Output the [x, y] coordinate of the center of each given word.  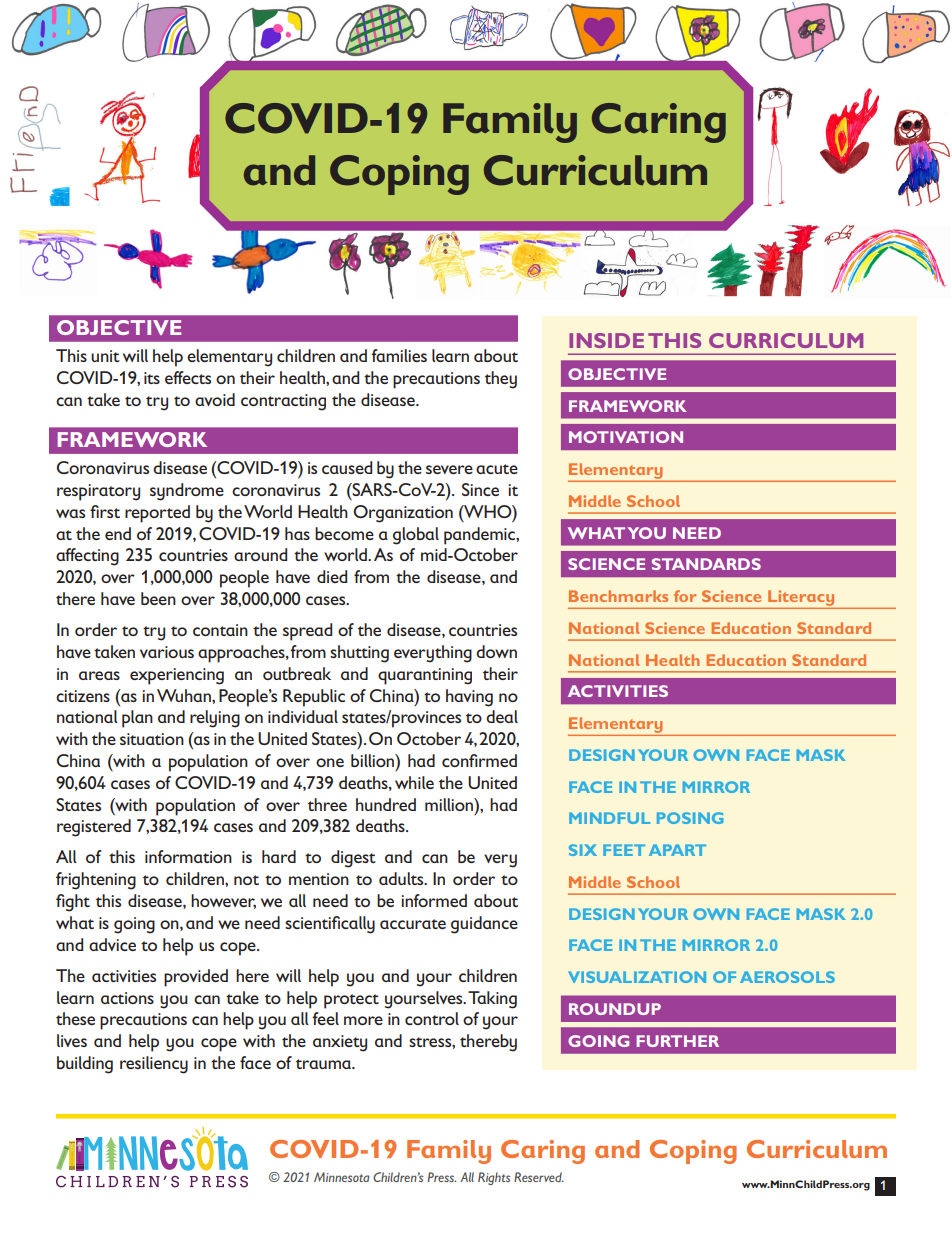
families [399, 355]
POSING [690, 818]
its [152, 378]
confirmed [479, 760]
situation [152, 739]
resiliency [154, 1065]
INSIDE [606, 340]
